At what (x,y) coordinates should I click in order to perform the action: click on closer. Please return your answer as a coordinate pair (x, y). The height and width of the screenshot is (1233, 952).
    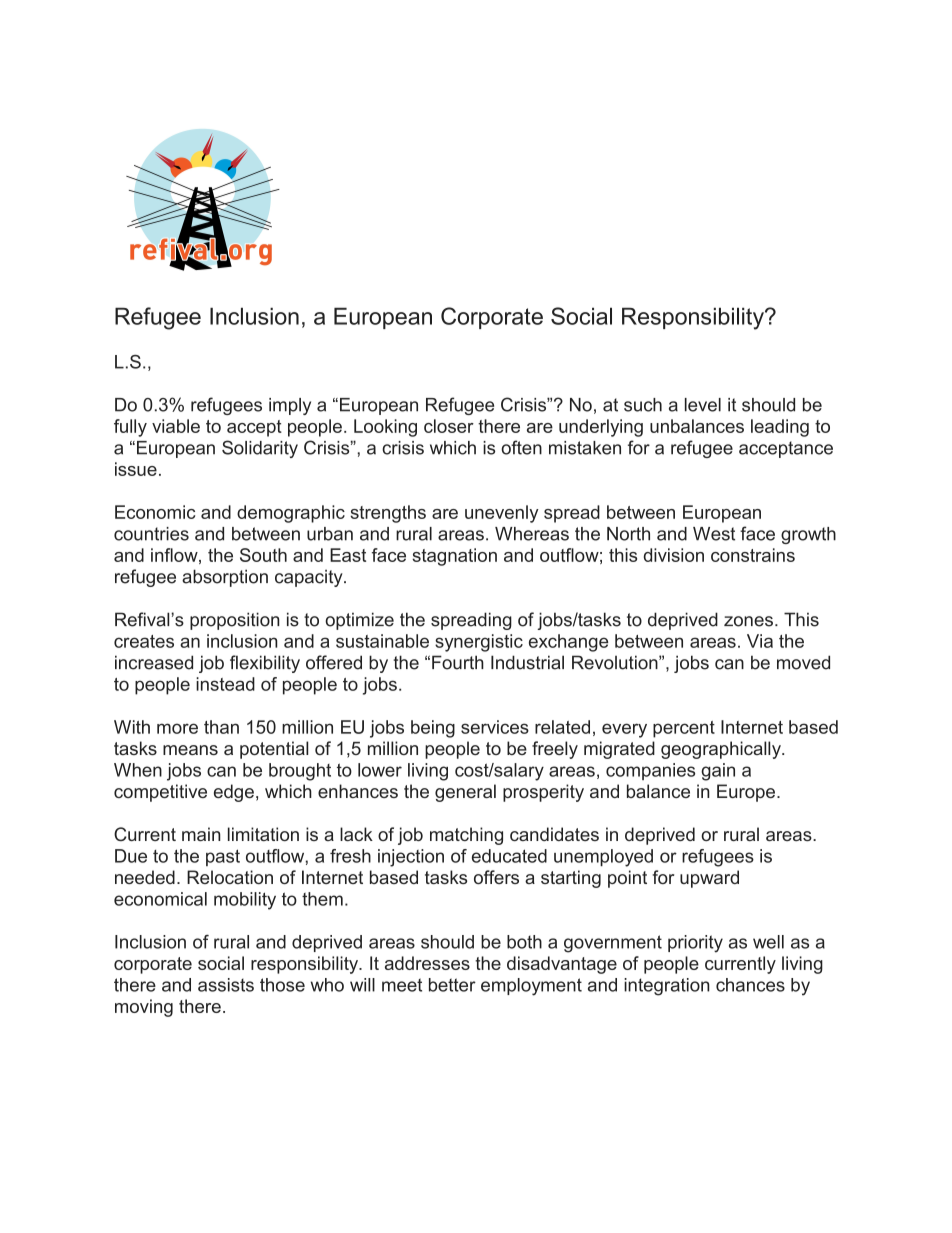
    Looking at the image, I should click on (449, 426).
